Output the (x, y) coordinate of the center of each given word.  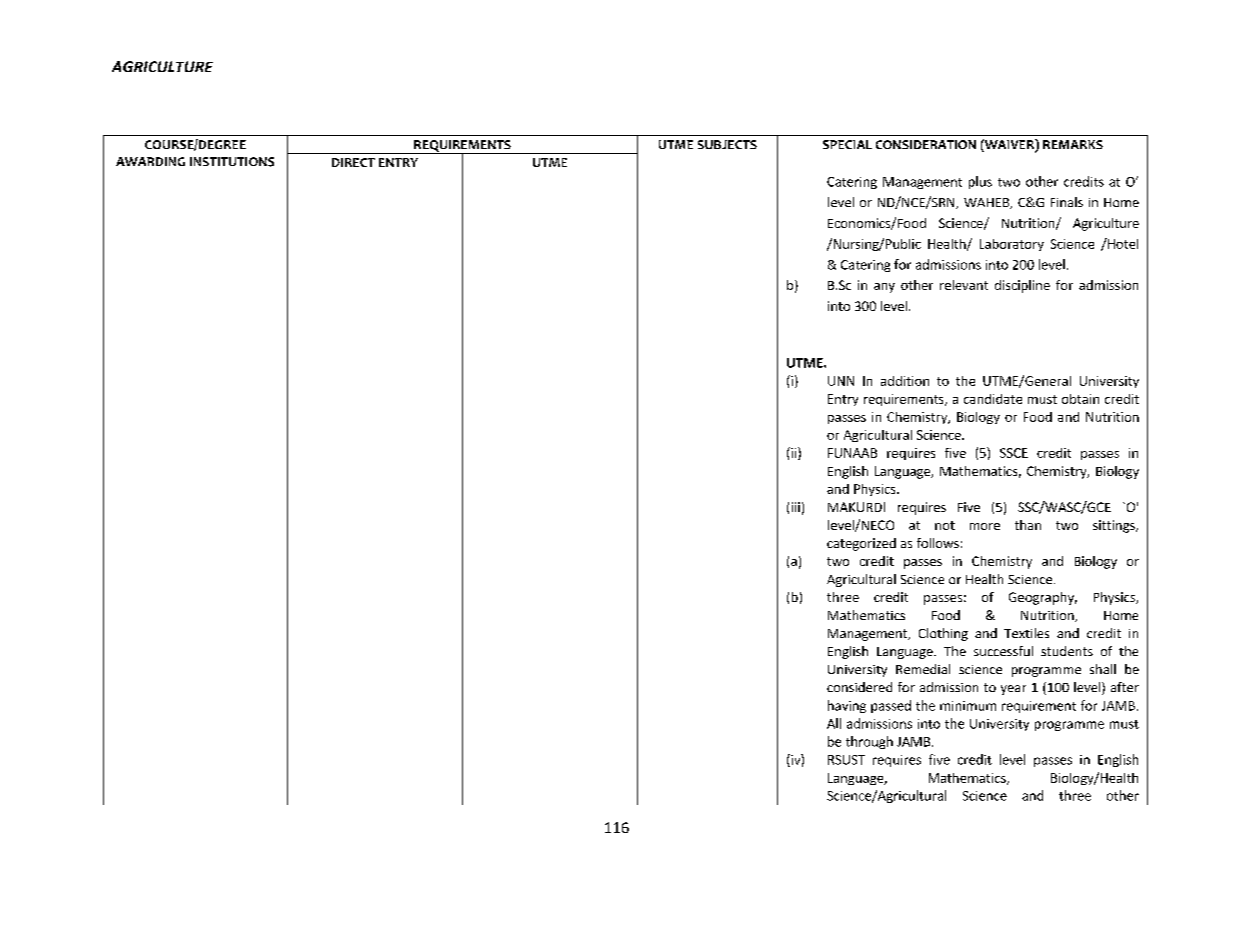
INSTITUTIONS (232, 162)
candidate (993, 399)
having (847, 706)
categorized (861, 544)
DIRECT (353, 162)
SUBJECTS (727, 144)
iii (796, 507)
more (985, 526)
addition (905, 381)
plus (980, 182)
